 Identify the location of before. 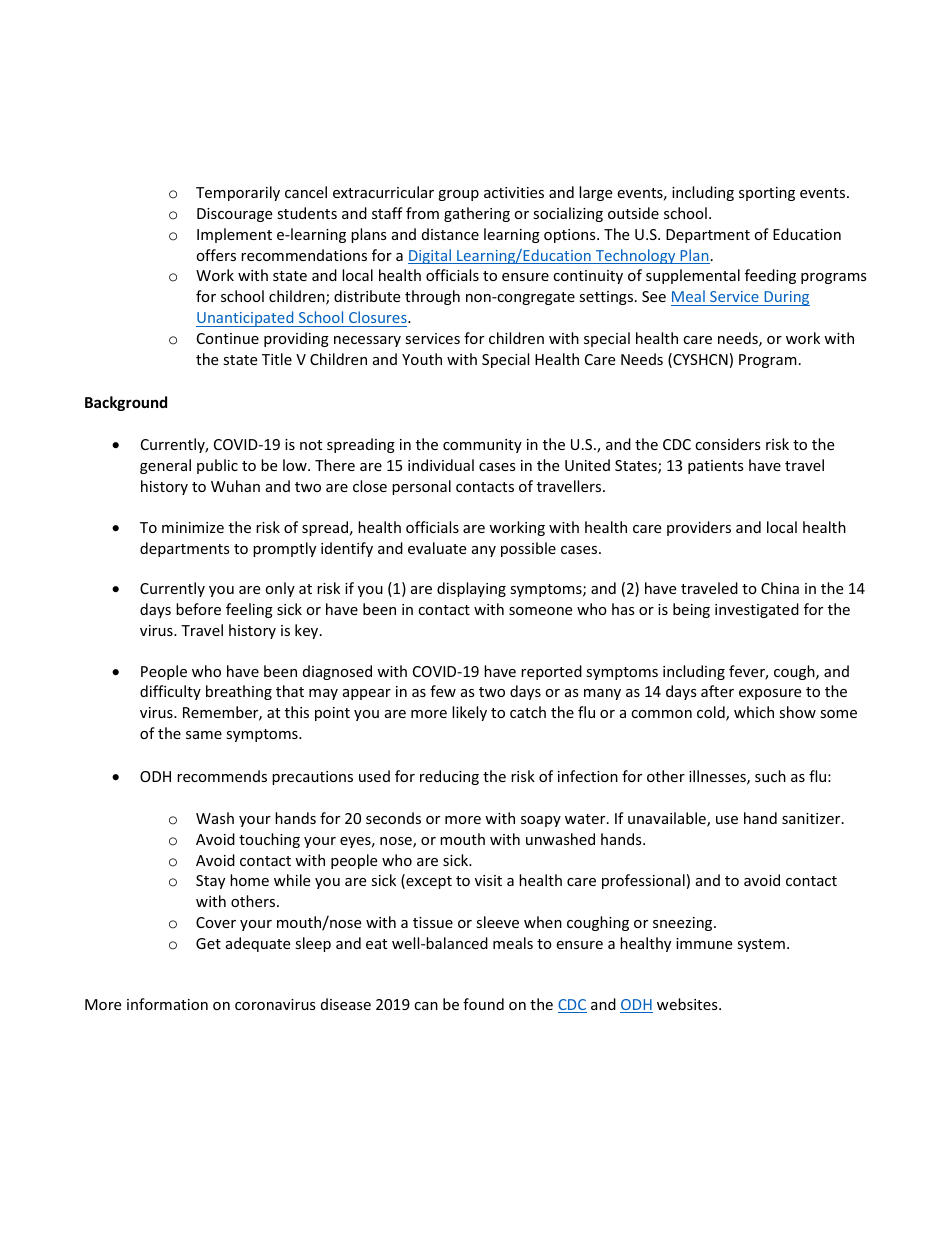
(198, 609).
